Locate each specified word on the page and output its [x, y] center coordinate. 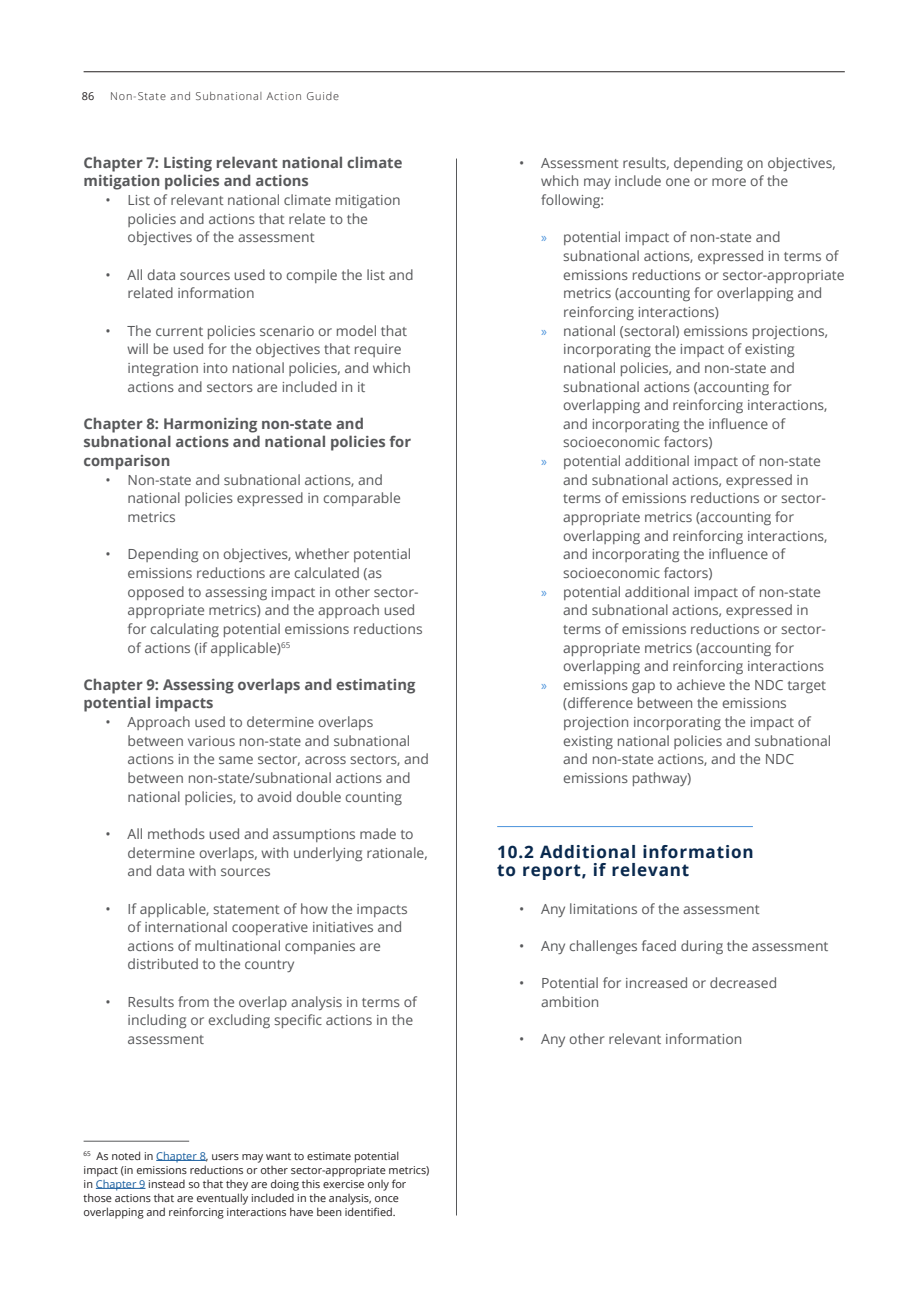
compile [311, 276]
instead [167, 1184]
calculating [184, 630]
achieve [701, 684]
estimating [375, 686]
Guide [323, 96]
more [729, 182]
